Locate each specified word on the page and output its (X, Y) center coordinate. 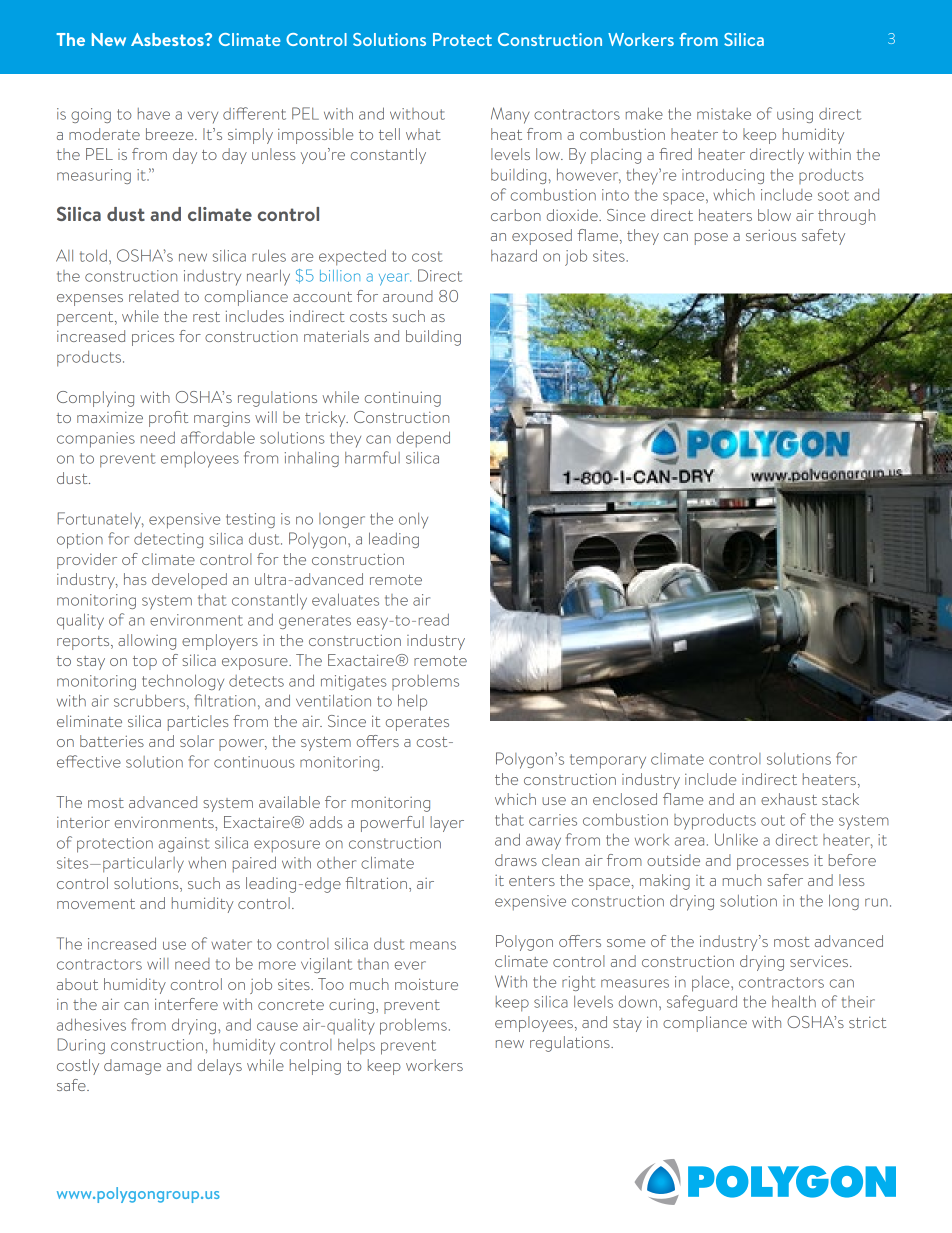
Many (510, 115)
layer (447, 824)
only (413, 521)
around (408, 296)
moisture (426, 984)
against (184, 844)
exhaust (789, 799)
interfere (186, 1004)
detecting (168, 540)
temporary (608, 761)
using (795, 115)
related (154, 296)
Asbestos (168, 39)
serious (771, 235)
